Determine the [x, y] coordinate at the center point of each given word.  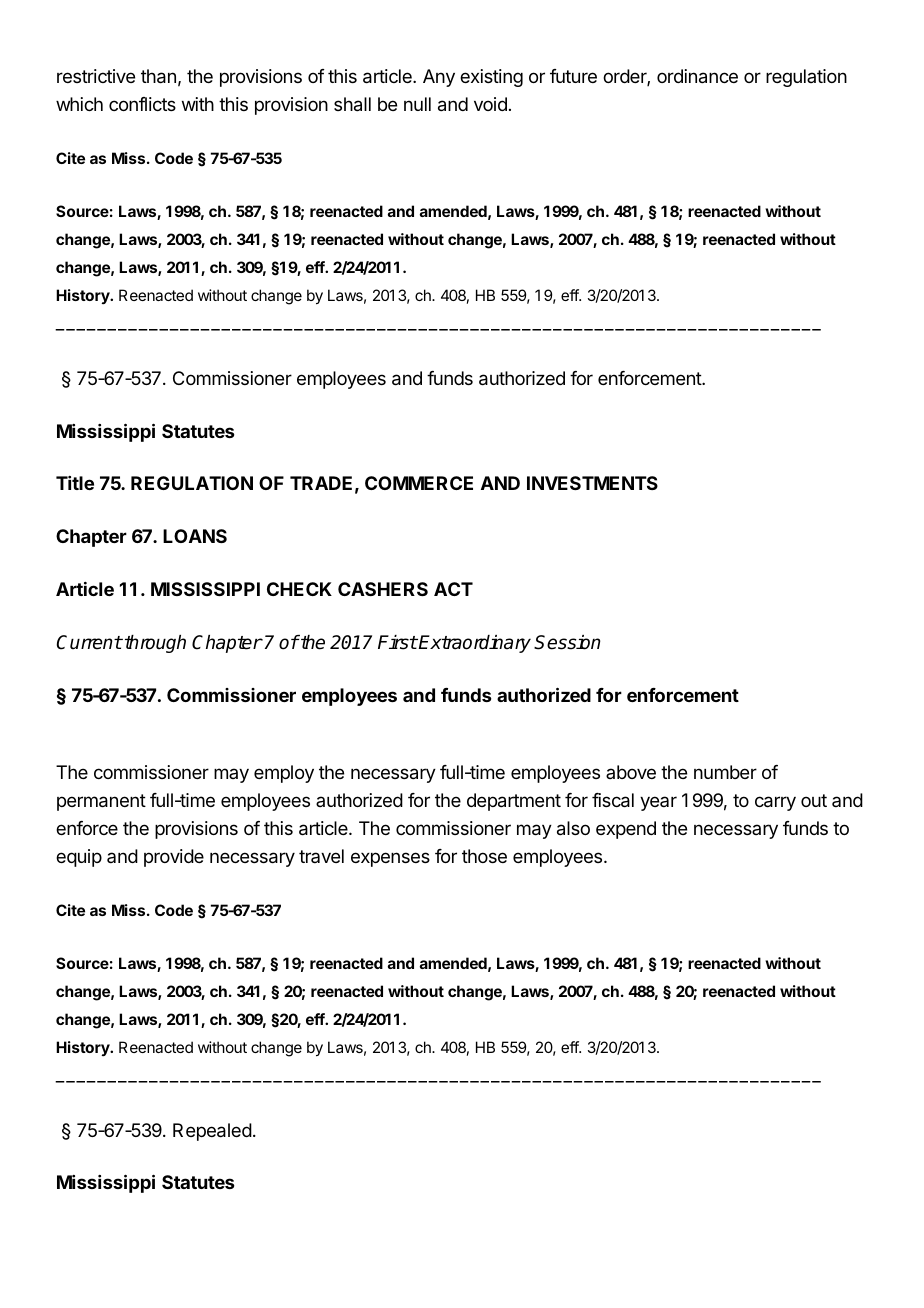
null [417, 104]
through [155, 644]
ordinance [697, 76]
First [397, 642]
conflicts [142, 104]
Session [567, 642]
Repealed [212, 1132]
